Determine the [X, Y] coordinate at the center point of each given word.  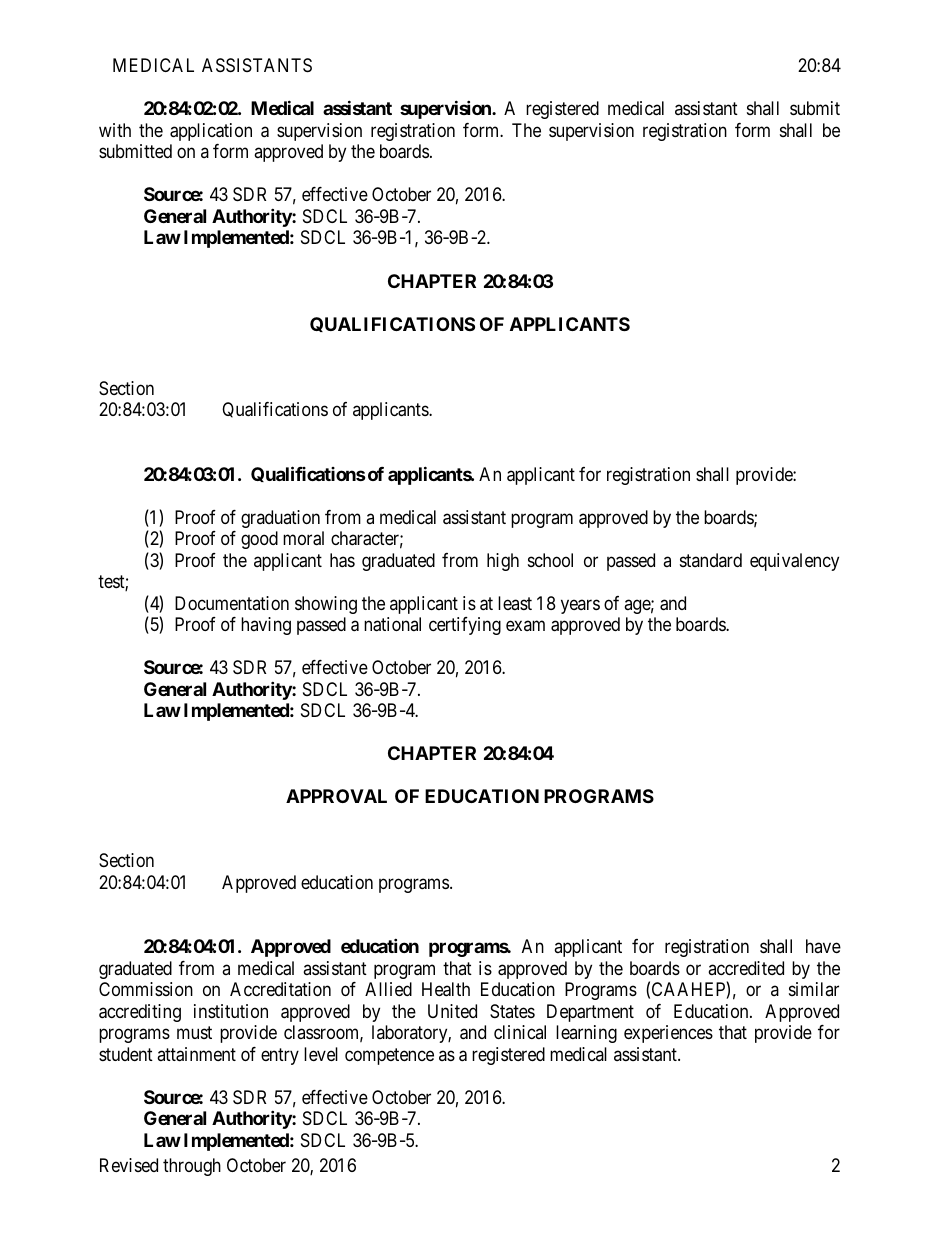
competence [389, 1056]
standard [711, 560]
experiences [668, 1034]
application [211, 132]
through [192, 1167]
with [115, 130]
